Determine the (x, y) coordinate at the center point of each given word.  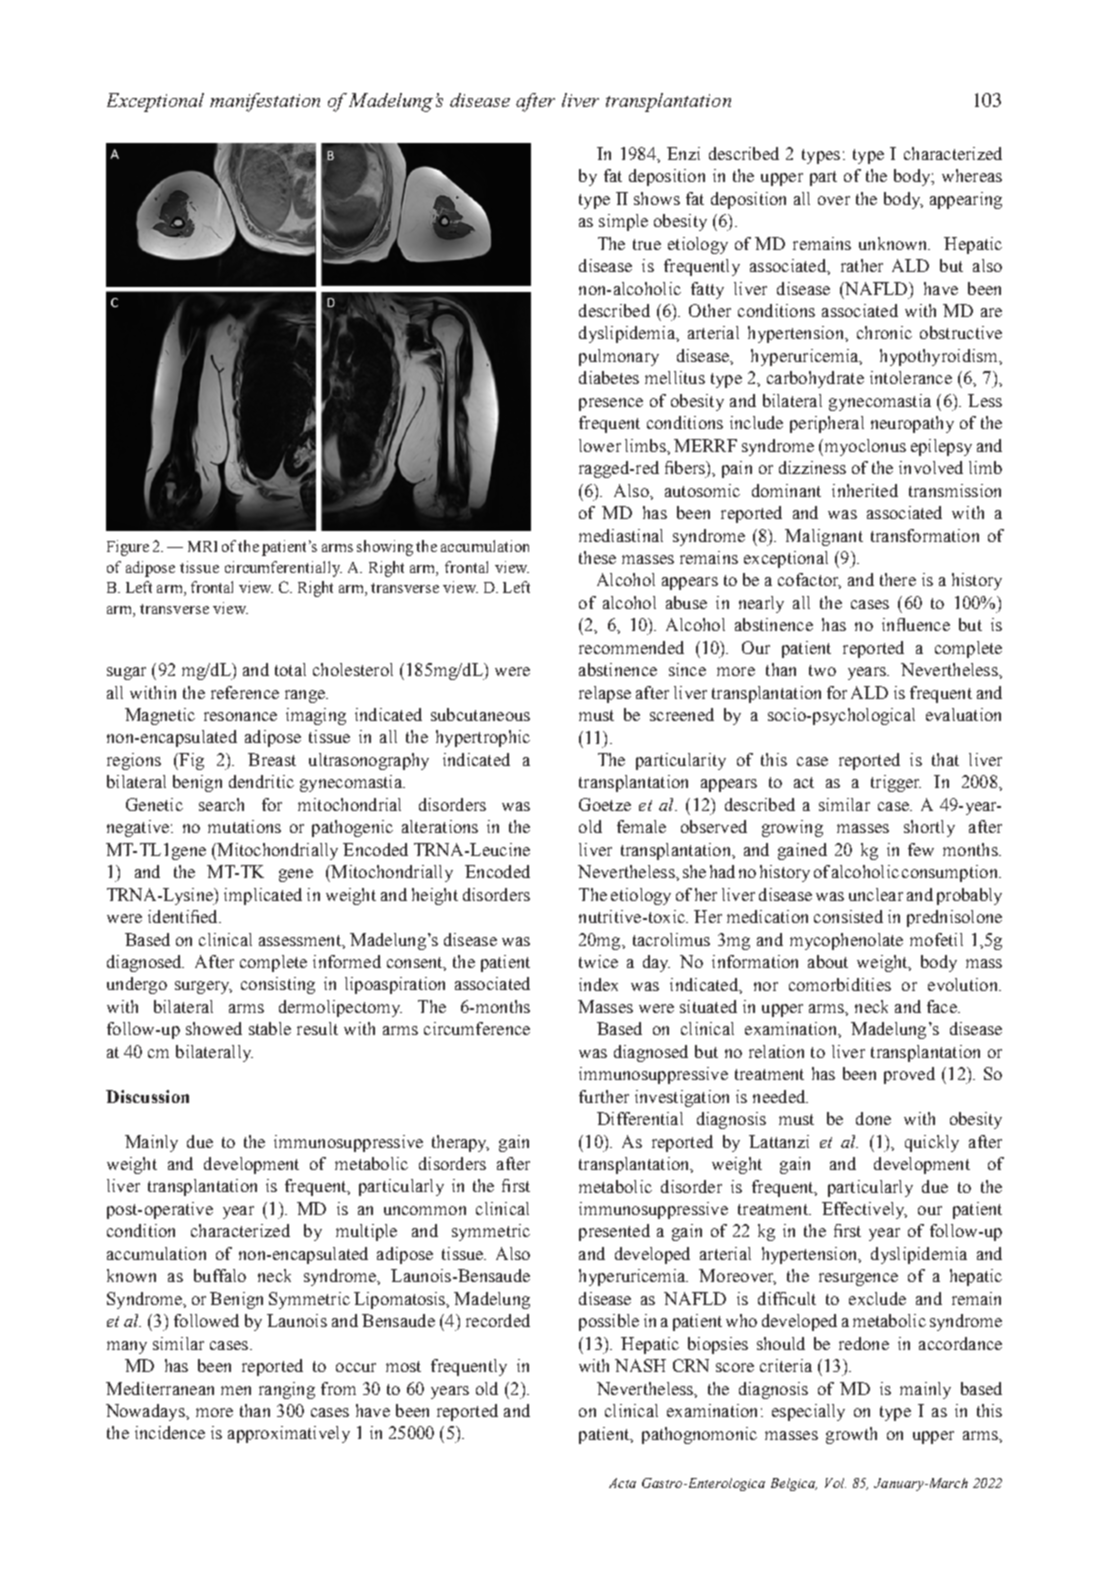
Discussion (147, 1096)
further (604, 1096)
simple (623, 222)
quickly (932, 1143)
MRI (202, 546)
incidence (170, 1432)
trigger (896, 783)
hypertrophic (483, 738)
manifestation (265, 102)
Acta (622, 1483)
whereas (972, 175)
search (221, 804)
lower (600, 445)
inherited (865, 490)
